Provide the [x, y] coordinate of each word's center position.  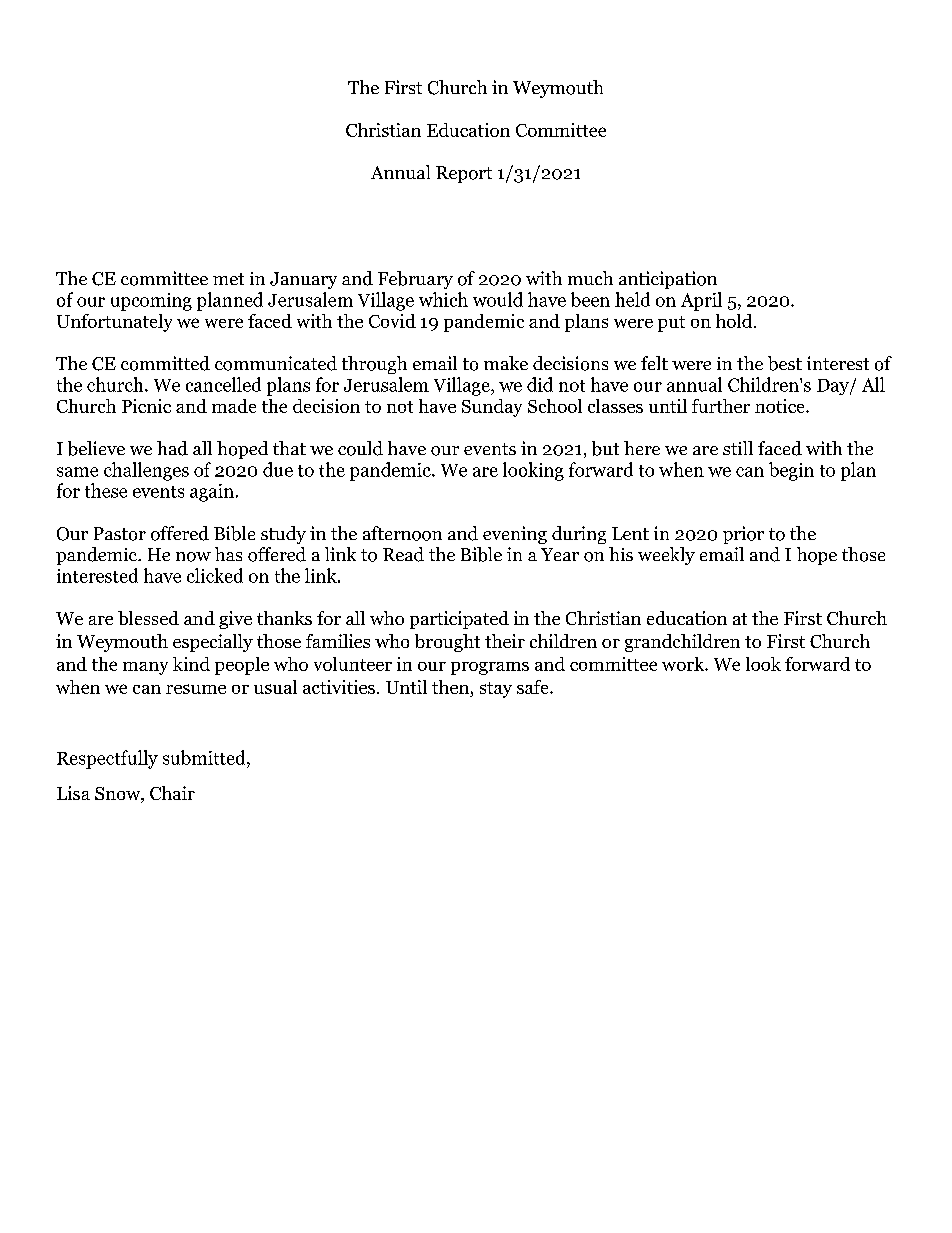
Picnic [146, 406]
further [721, 406]
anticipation [668, 280]
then [450, 687]
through [374, 365]
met [228, 279]
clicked [215, 575]
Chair [172, 793]
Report [464, 174]
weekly [666, 556]
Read [403, 554]
